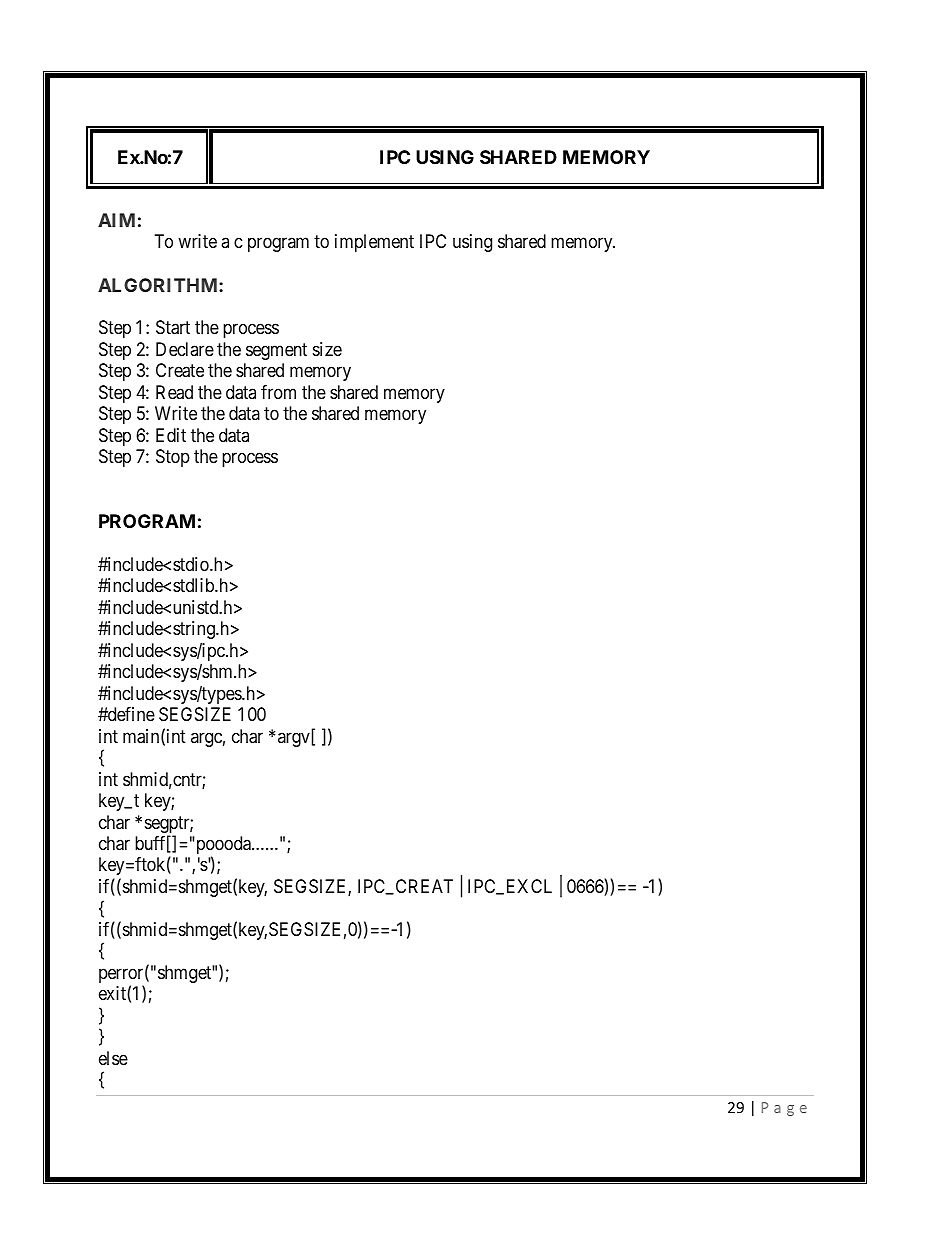 This page has height=1233, width=952. I want to click on else, so click(113, 1058).
